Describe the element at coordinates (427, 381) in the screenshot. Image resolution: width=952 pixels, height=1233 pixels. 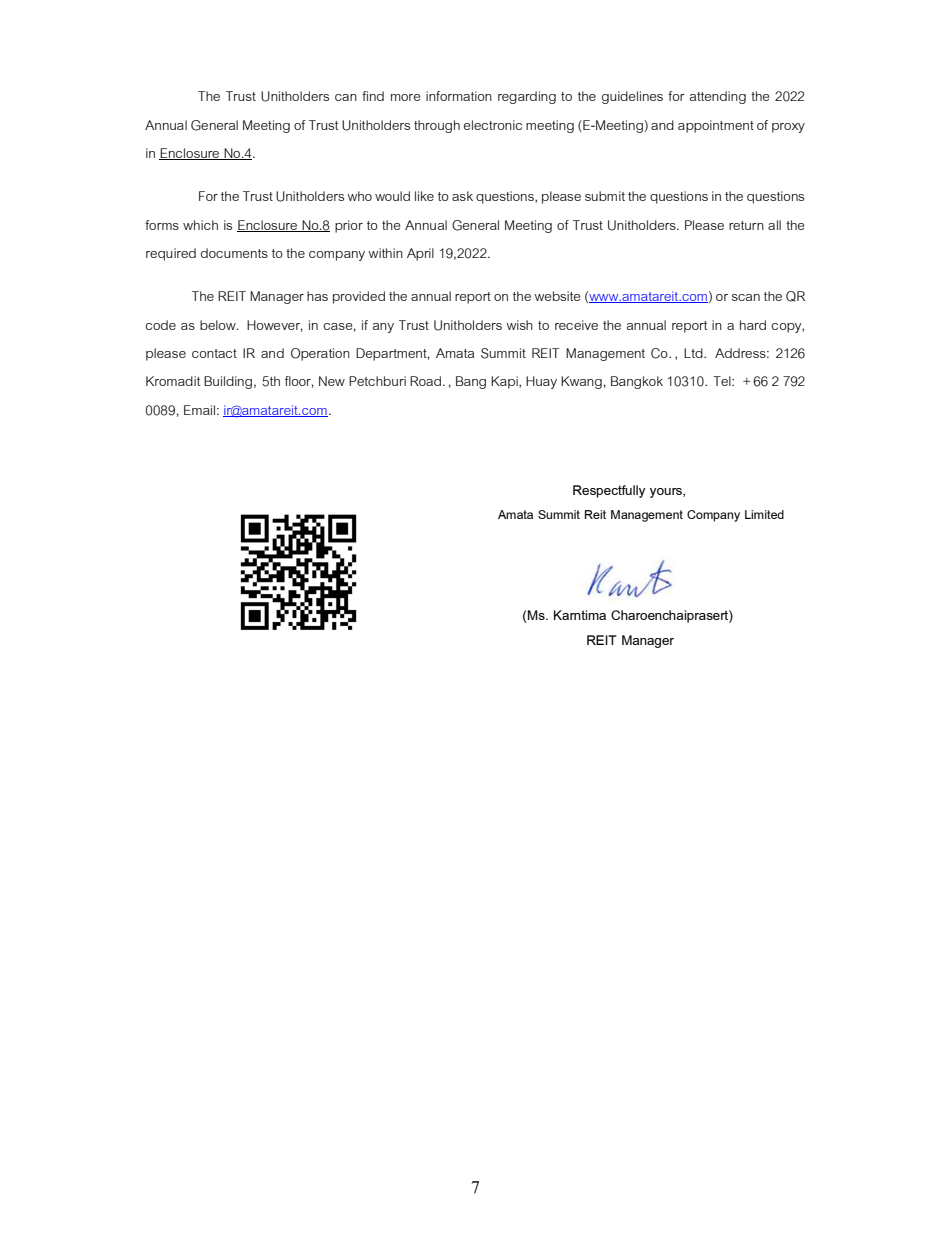
I see `Road` at that location.
